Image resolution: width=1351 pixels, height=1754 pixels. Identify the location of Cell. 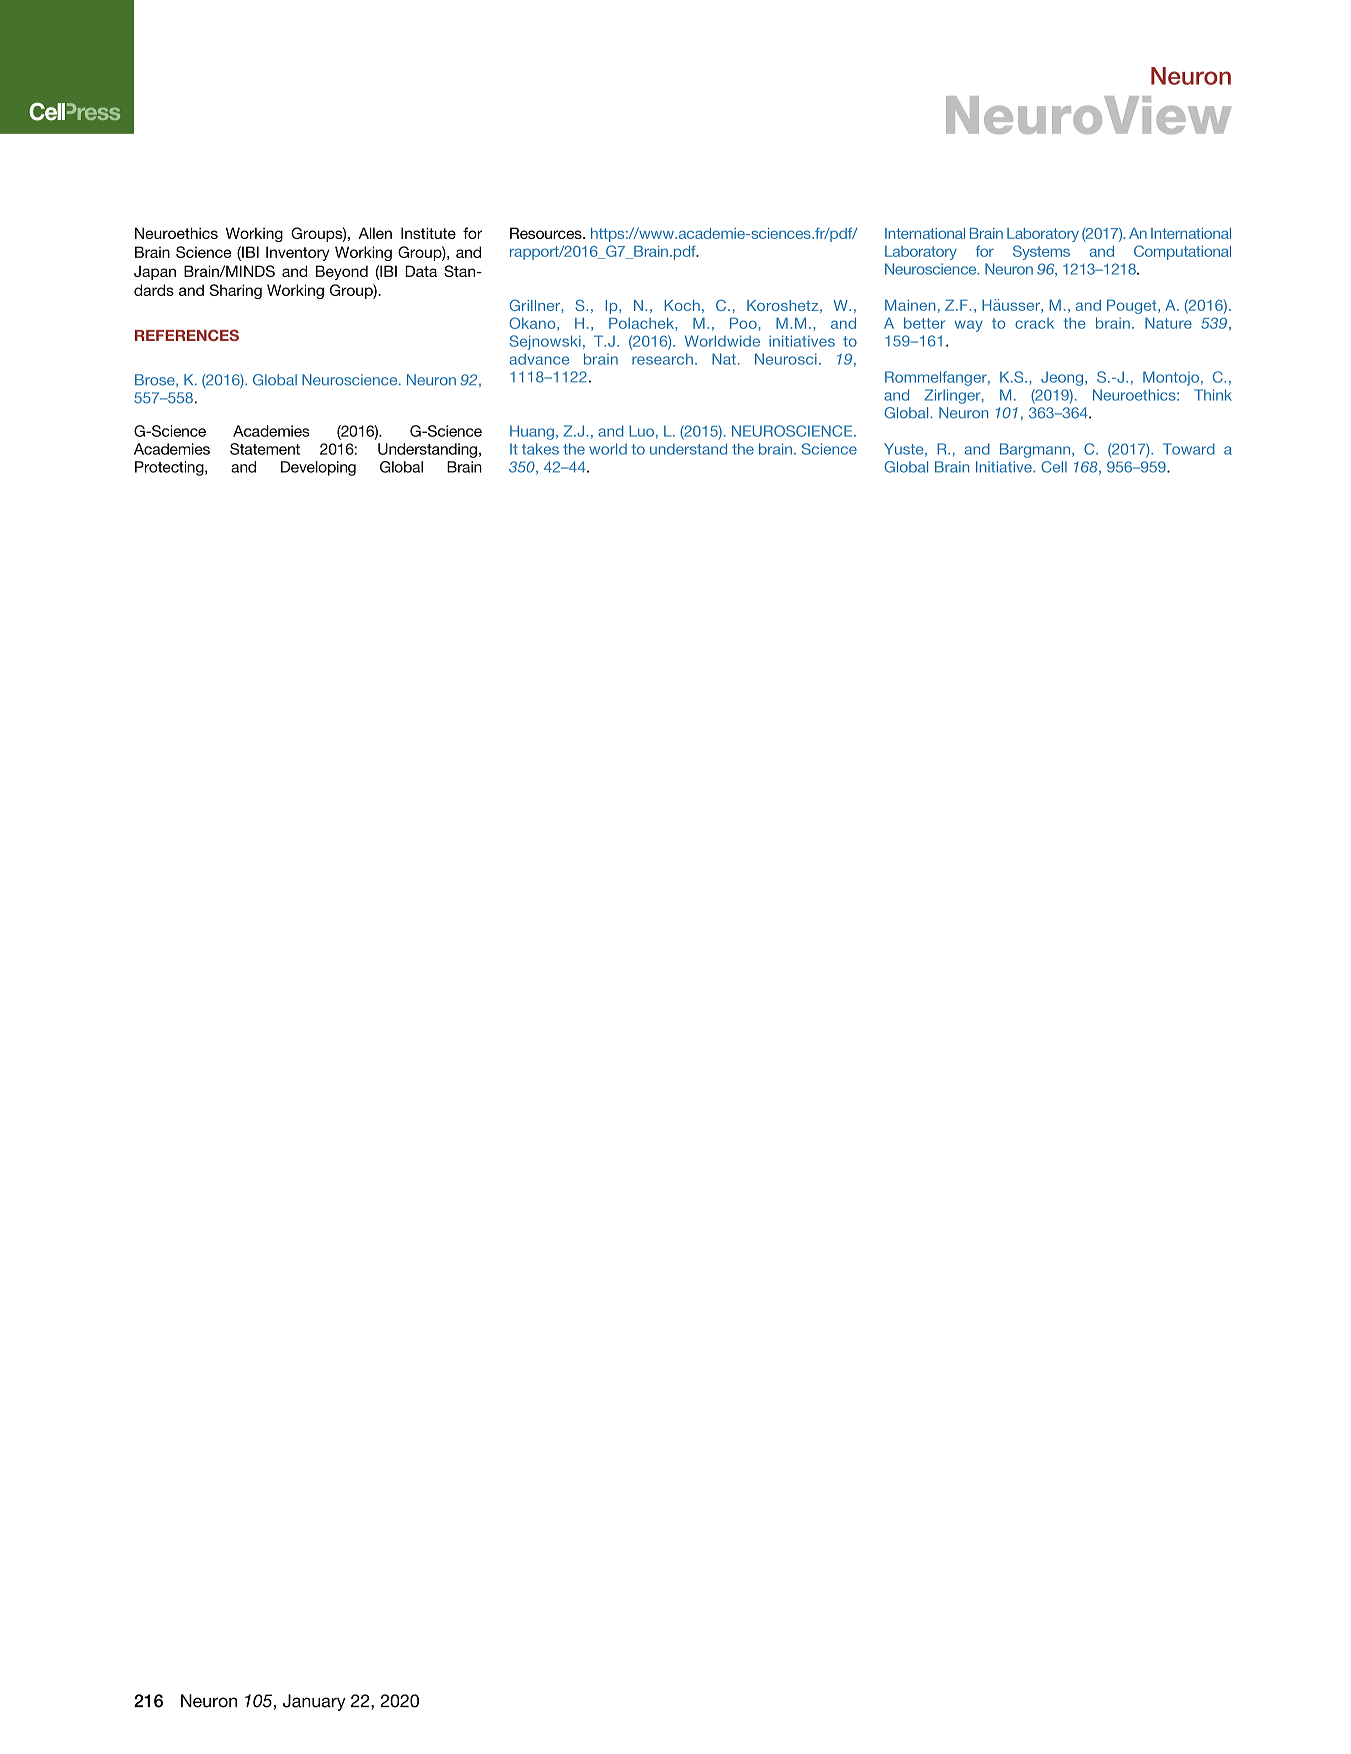
(1054, 467).
